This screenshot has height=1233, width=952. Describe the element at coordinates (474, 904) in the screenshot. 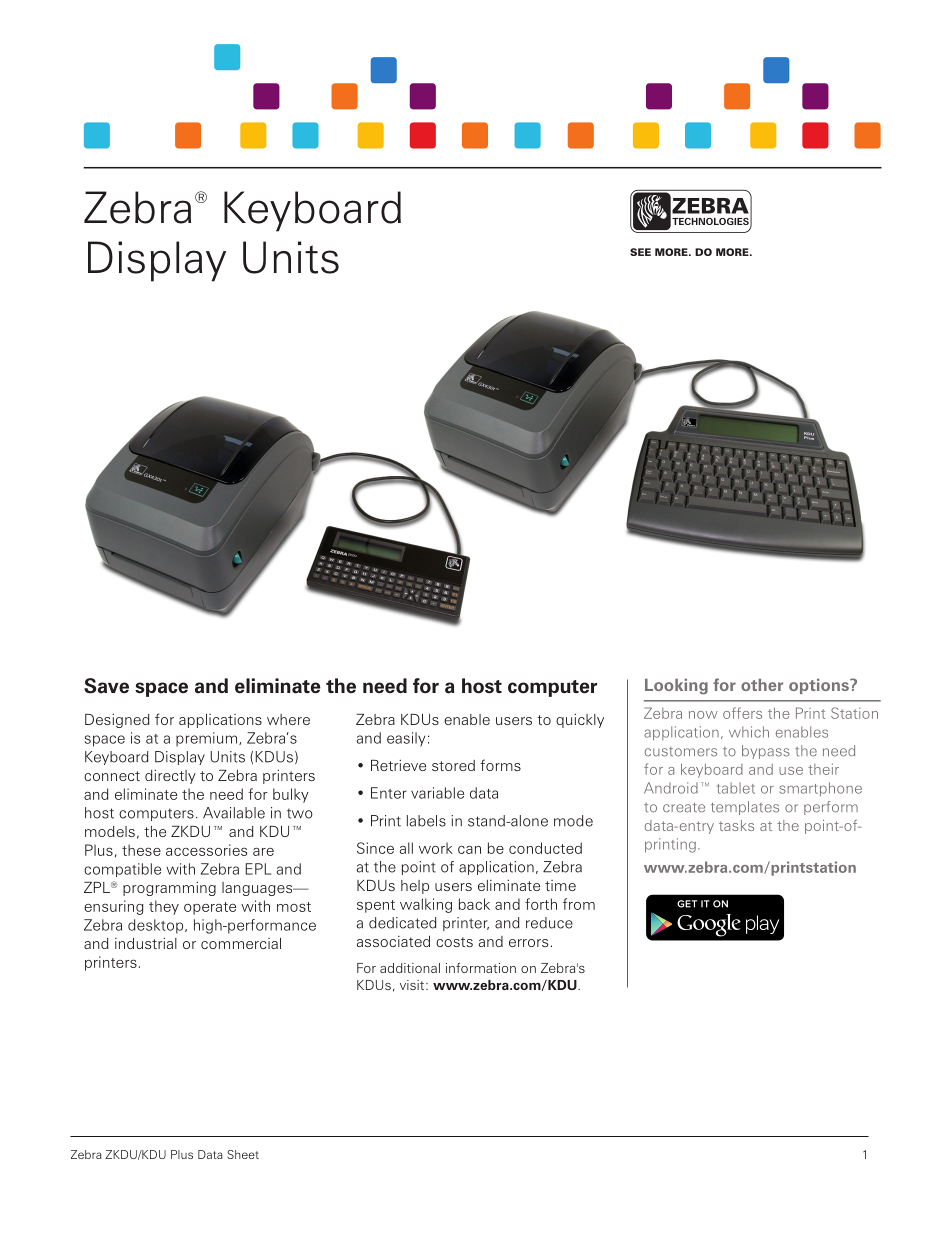

I see `back` at that location.
